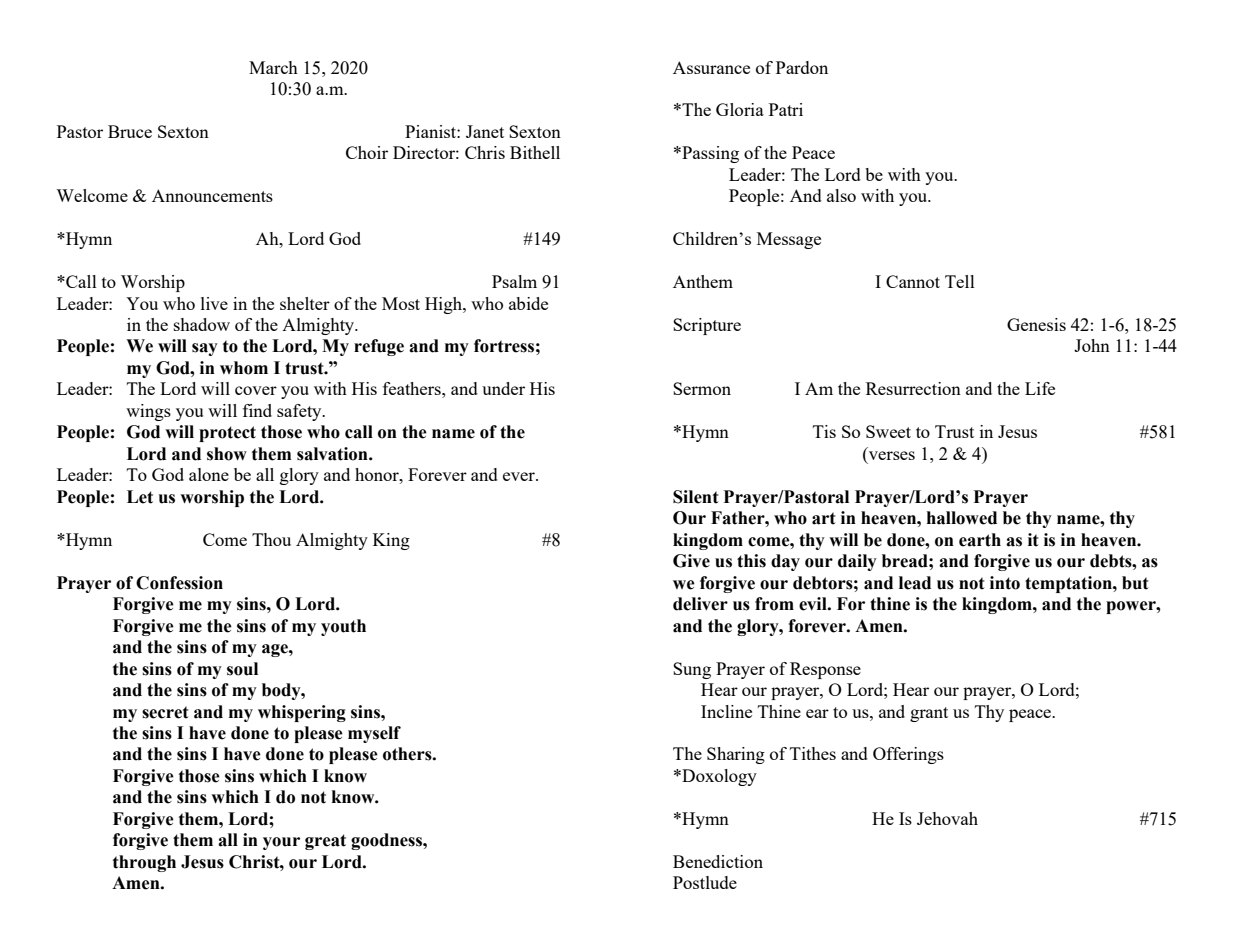  Describe the element at coordinates (696, 497) in the screenshot. I see `Silent` at that location.
